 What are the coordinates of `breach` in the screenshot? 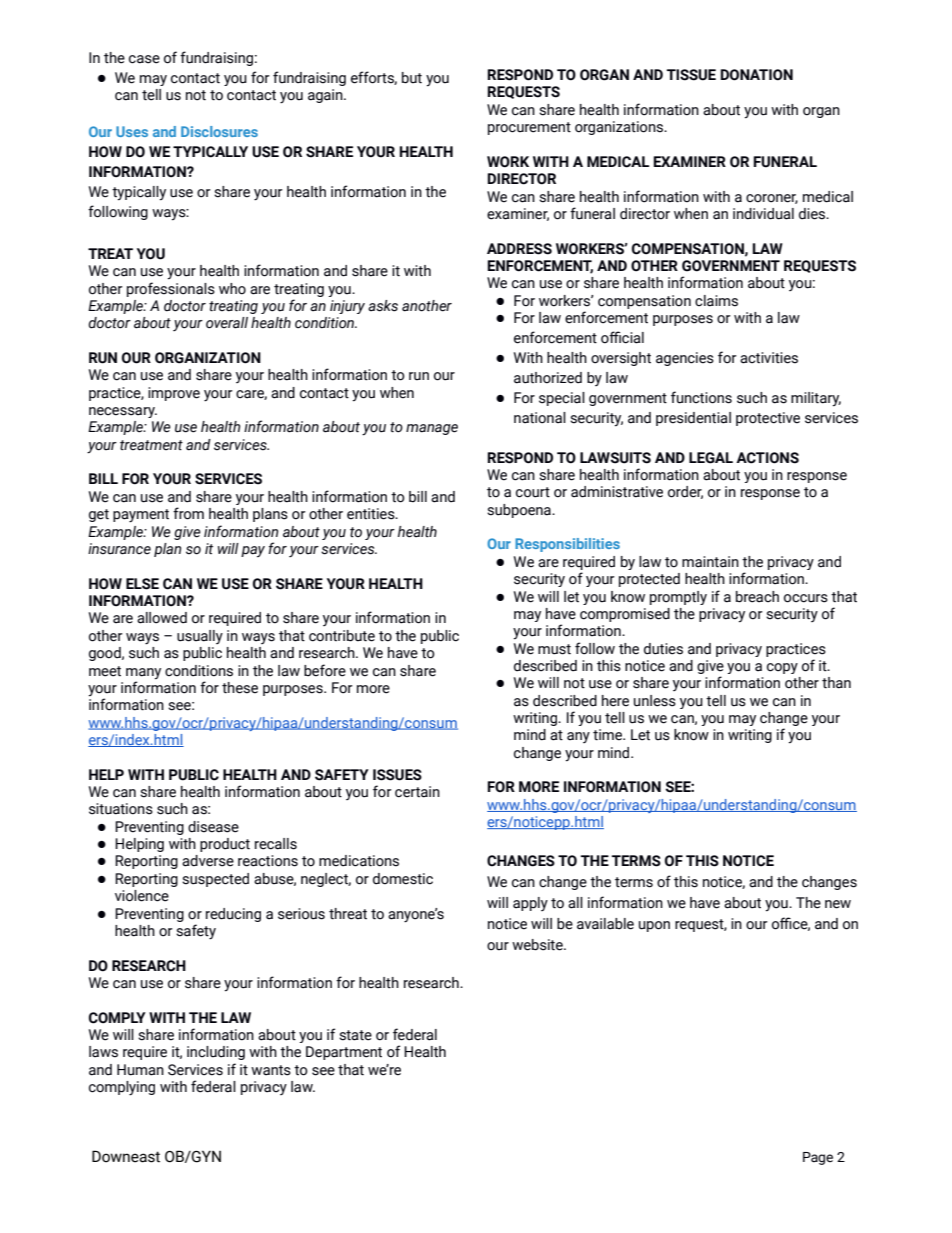 It's located at (757, 597).
